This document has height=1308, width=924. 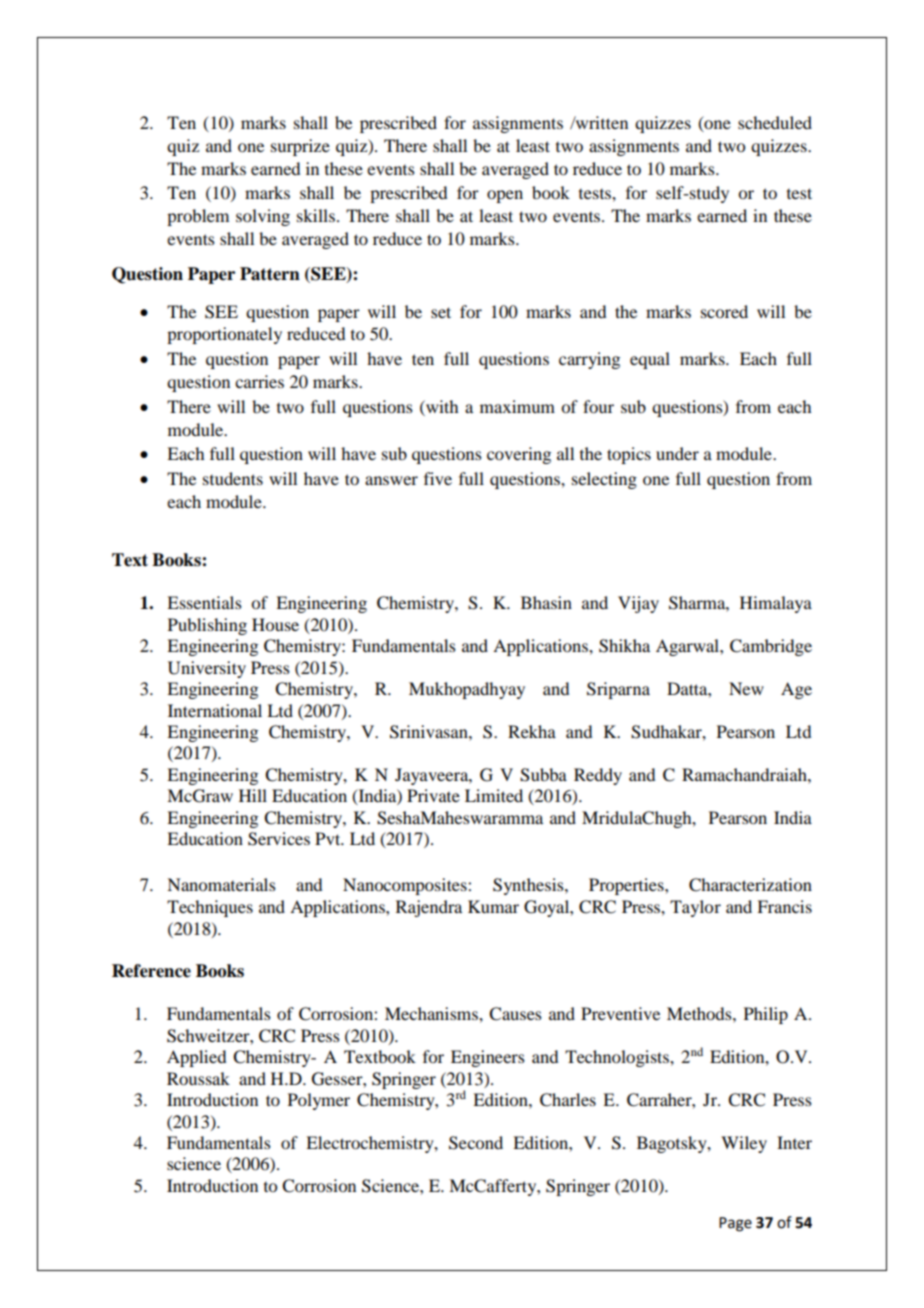 I want to click on Taylor, so click(x=695, y=908).
